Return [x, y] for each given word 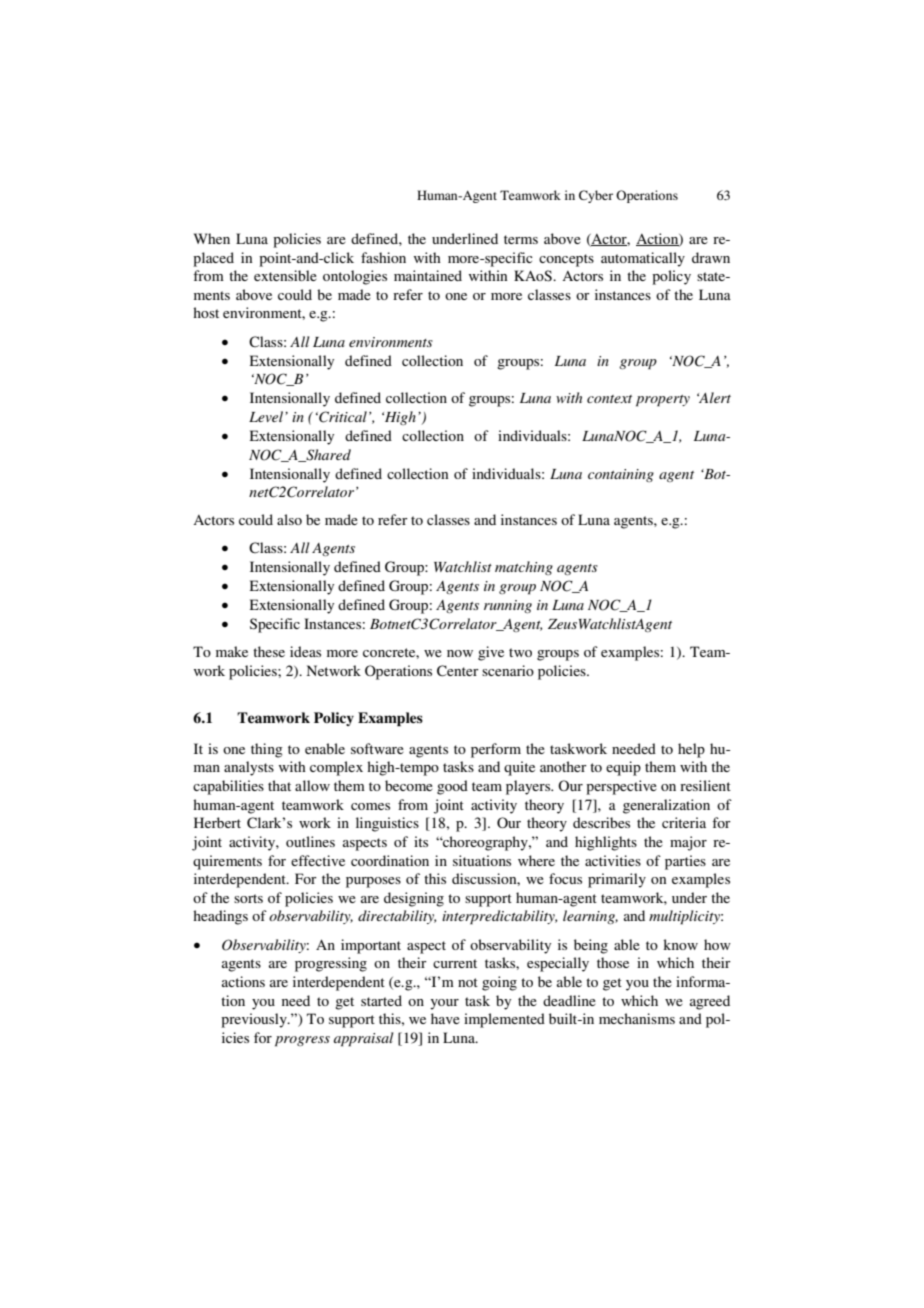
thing [267, 750]
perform [496, 750]
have [445, 1018]
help [691, 750]
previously [255, 1020]
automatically [643, 259]
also [289, 519]
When [212, 238]
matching [524, 568]
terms [521, 239]
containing [621, 475]
